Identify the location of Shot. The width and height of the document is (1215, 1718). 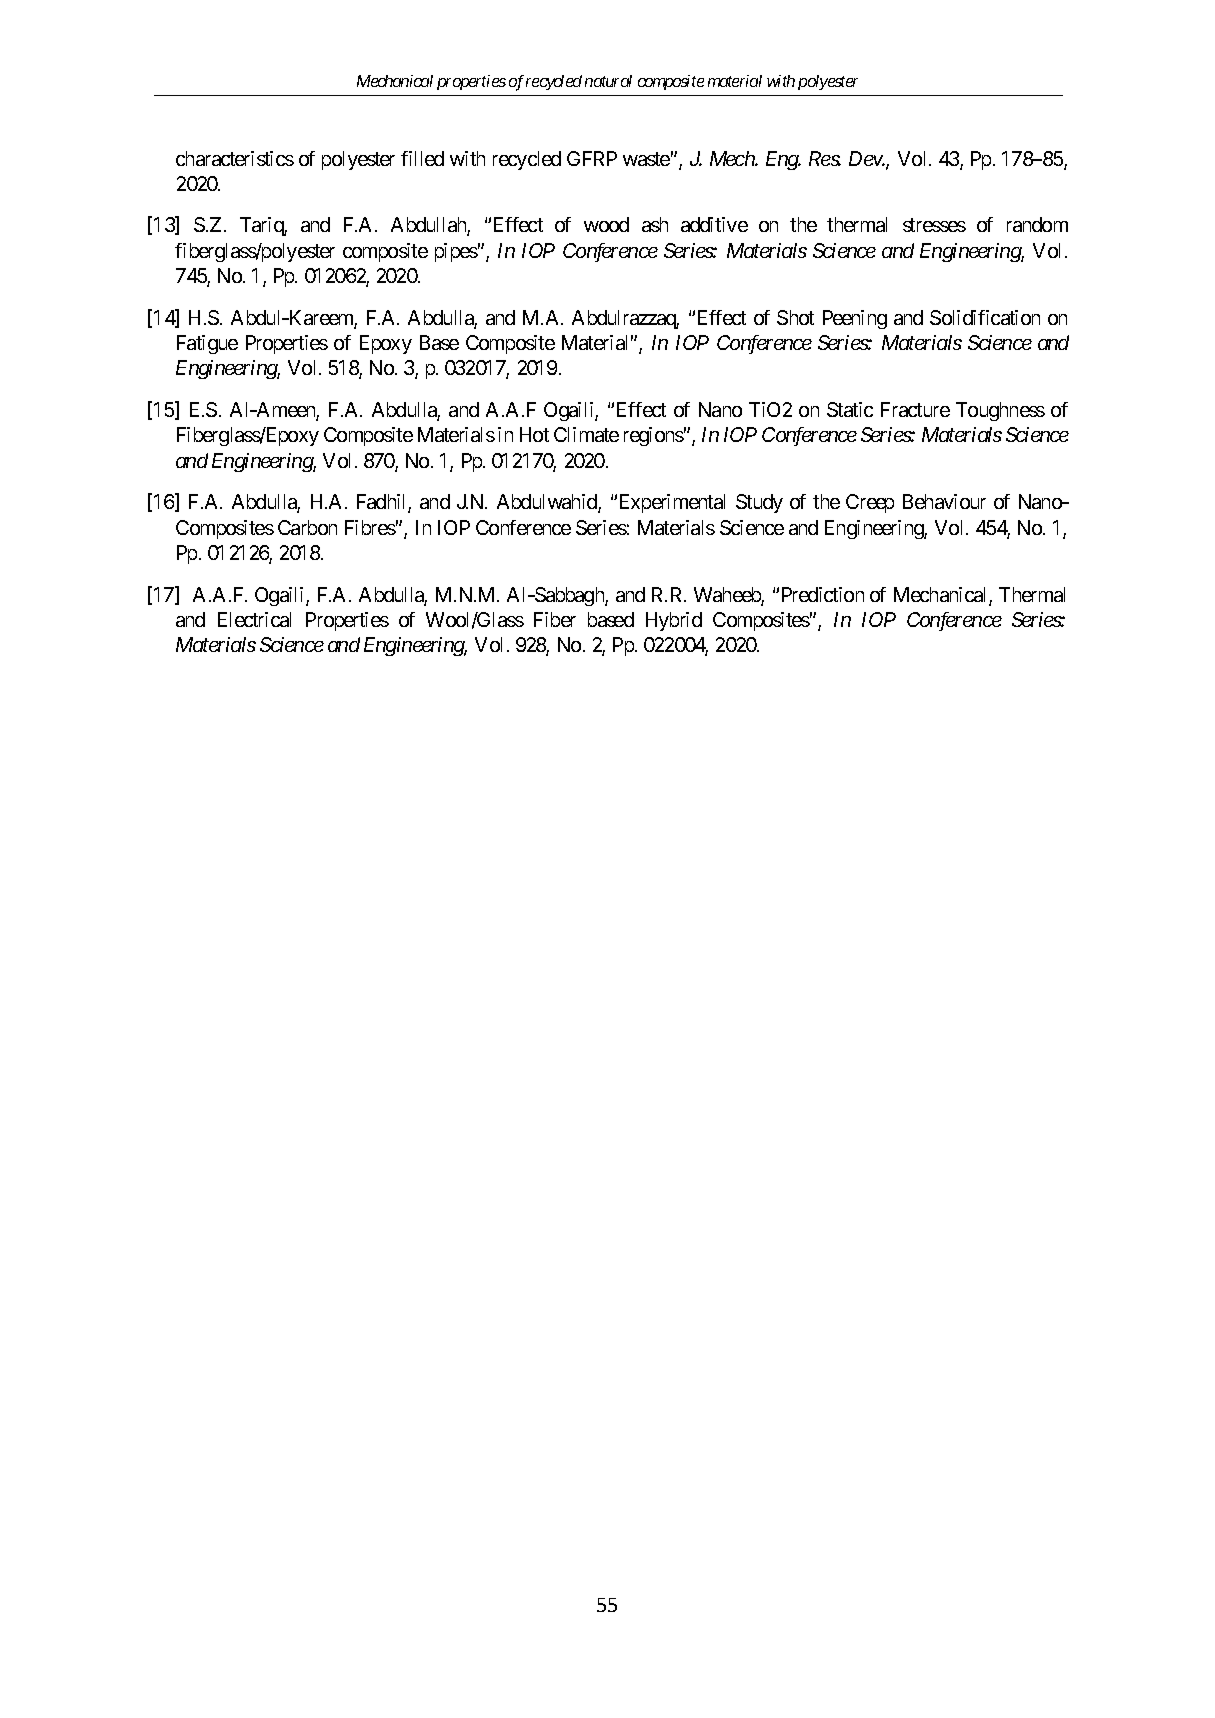
(795, 317).
